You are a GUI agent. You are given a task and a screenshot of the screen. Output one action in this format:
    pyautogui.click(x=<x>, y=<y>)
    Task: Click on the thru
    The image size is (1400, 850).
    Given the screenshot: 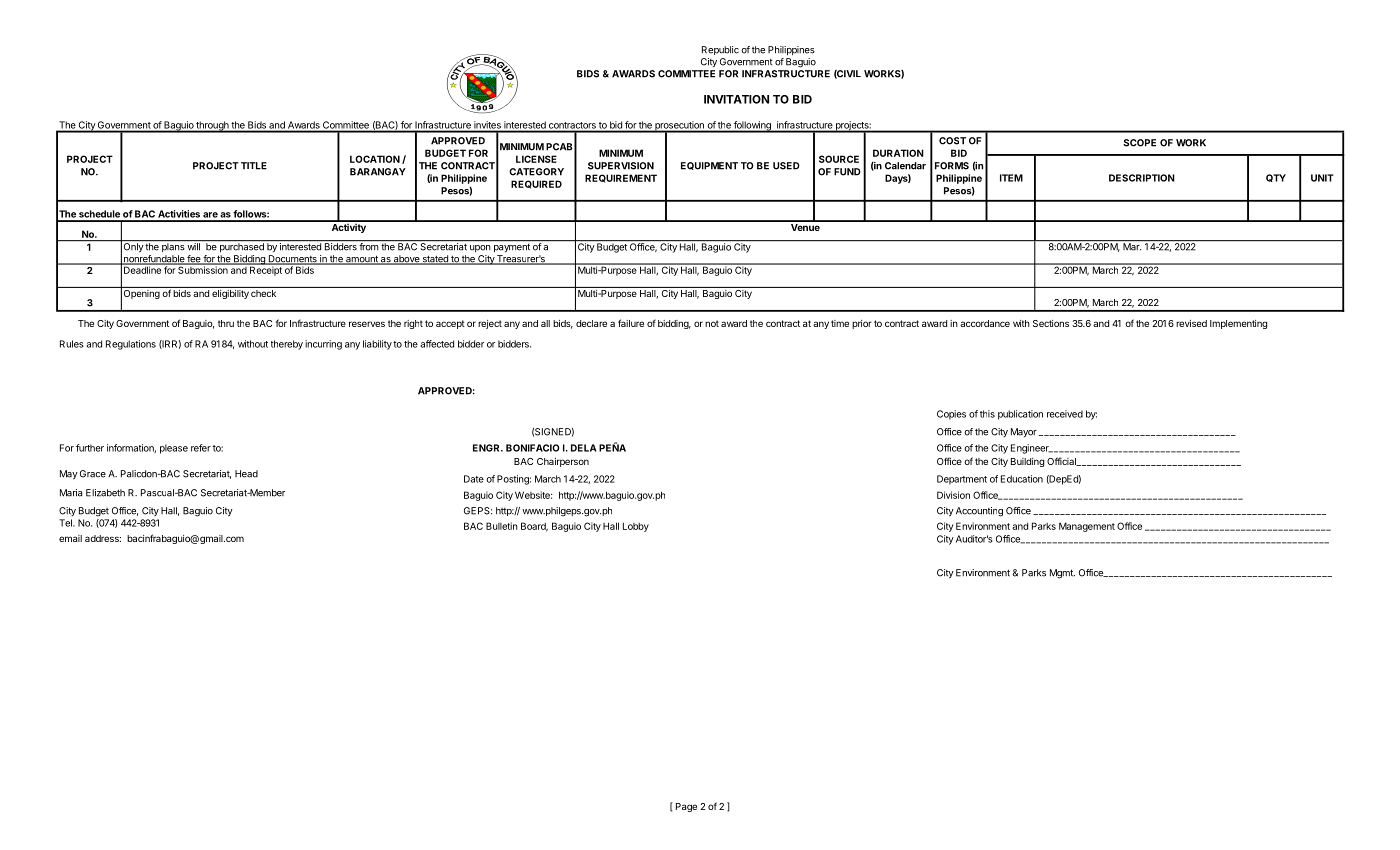 What is the action you would take?
    pyautogui.click(x=226, y=323)
